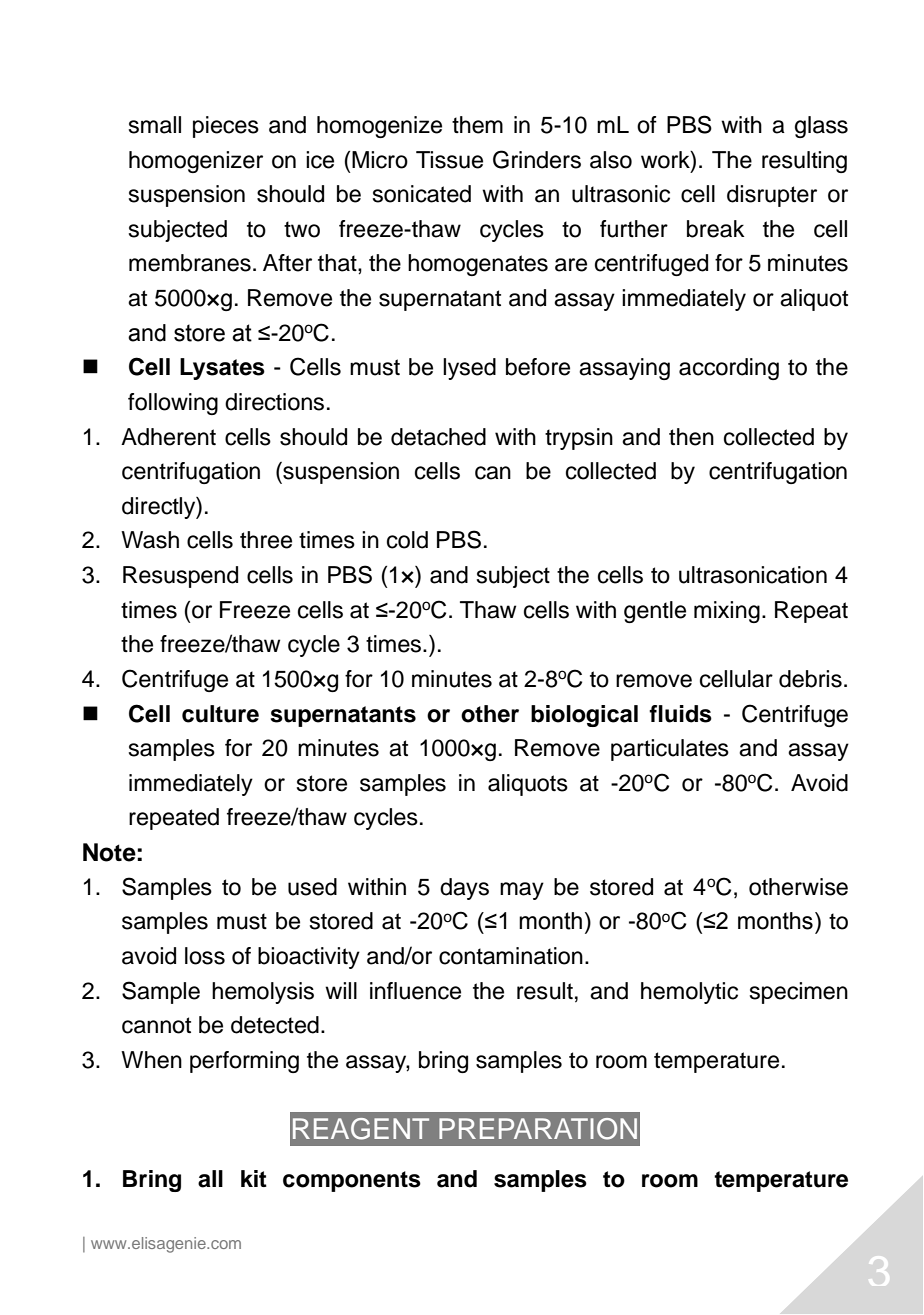  I want to click on culture, so click(220, 714).
